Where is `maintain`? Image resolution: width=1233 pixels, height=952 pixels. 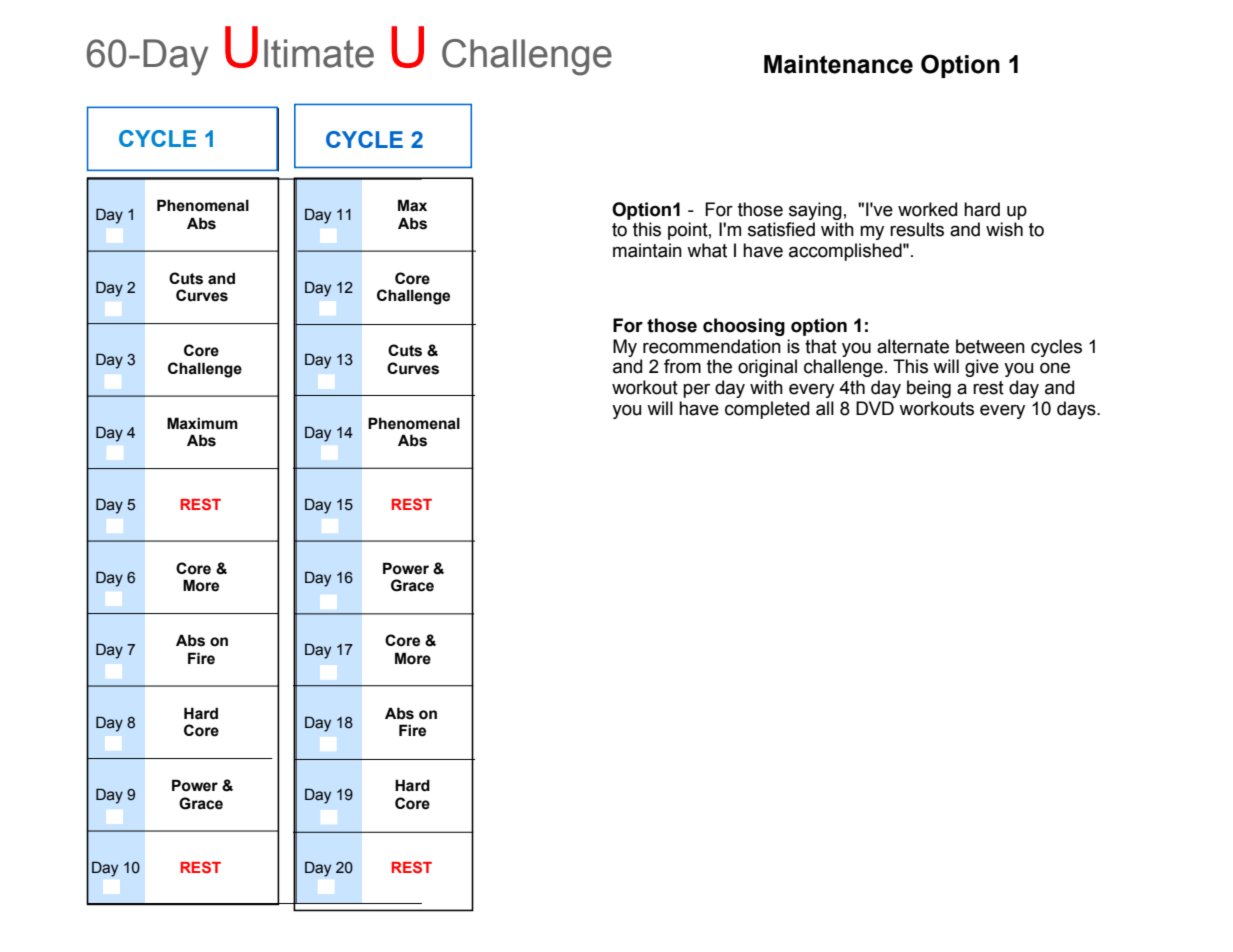
maintain is located at coordinates (647, 250).
